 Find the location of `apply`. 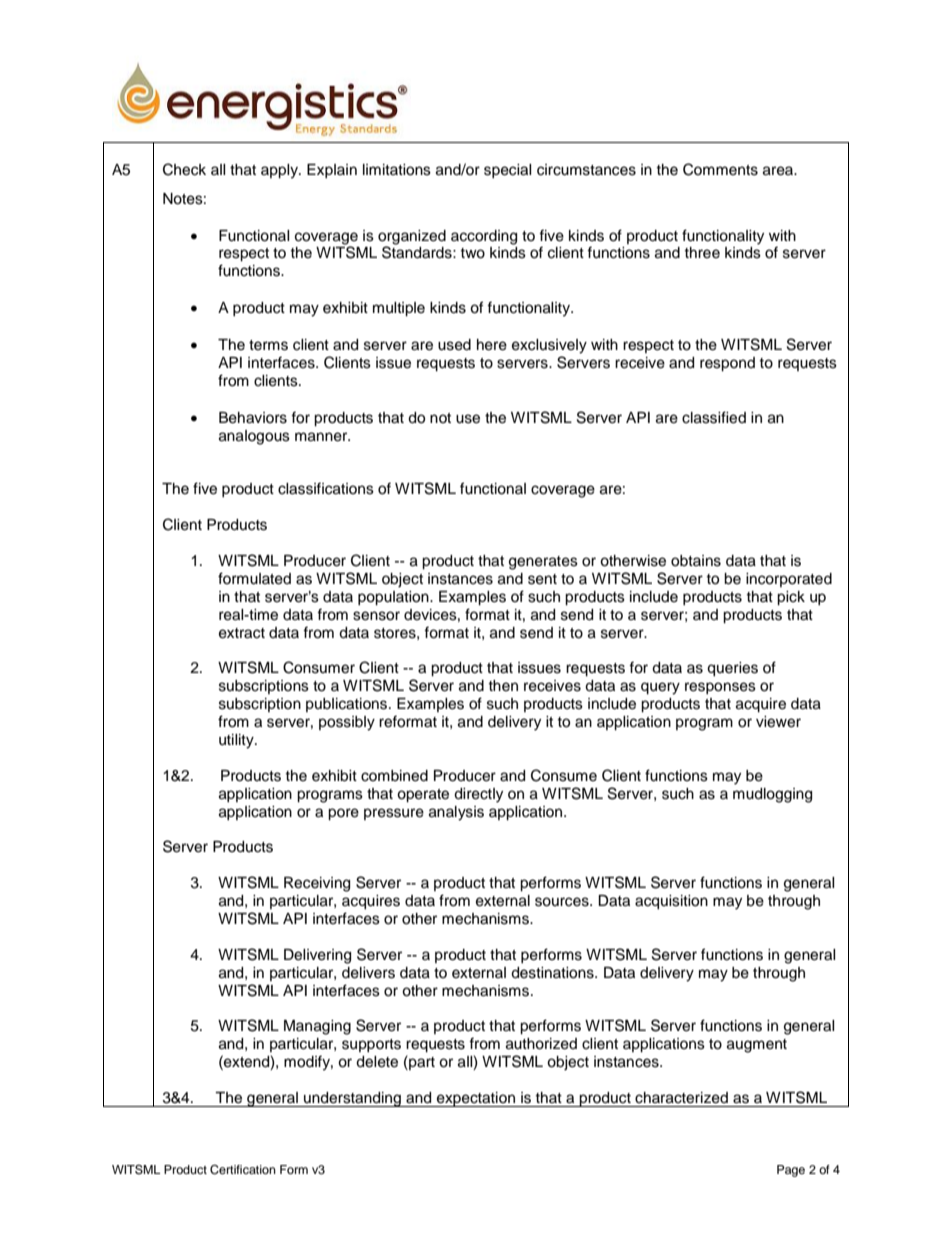

apply is located at coordinates (280, 171).
